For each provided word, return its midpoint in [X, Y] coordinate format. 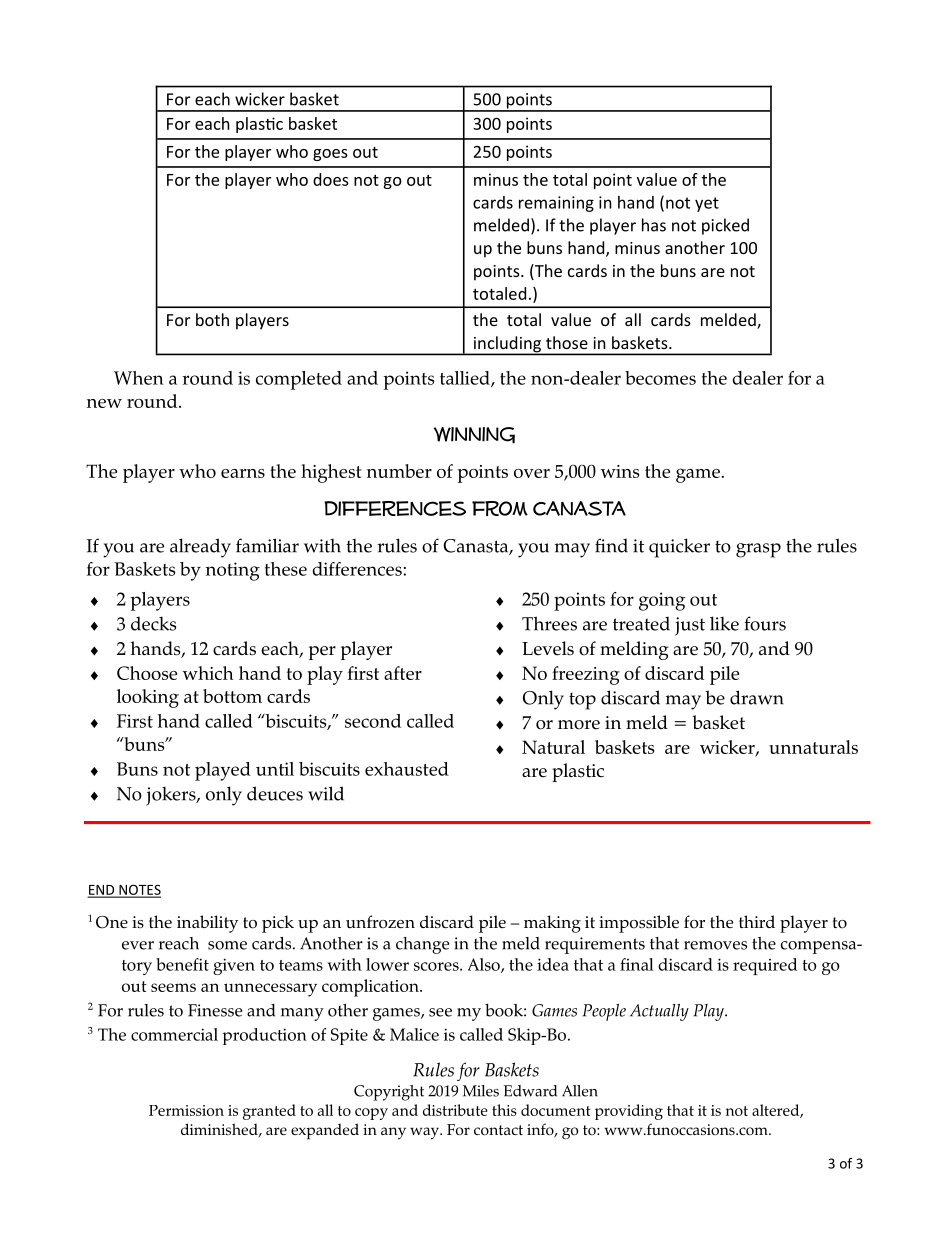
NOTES [139, 890]
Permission [186, 1110]
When [139, 378]
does [331, 179]
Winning [474, 435]
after [403, 673]
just [690, 626]
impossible [639, 924]
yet [707, 204]
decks [153, 623]
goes [330, 155]
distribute [455, 1110]
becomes [660, 378]
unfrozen [380, 922]
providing [629, 1112]
